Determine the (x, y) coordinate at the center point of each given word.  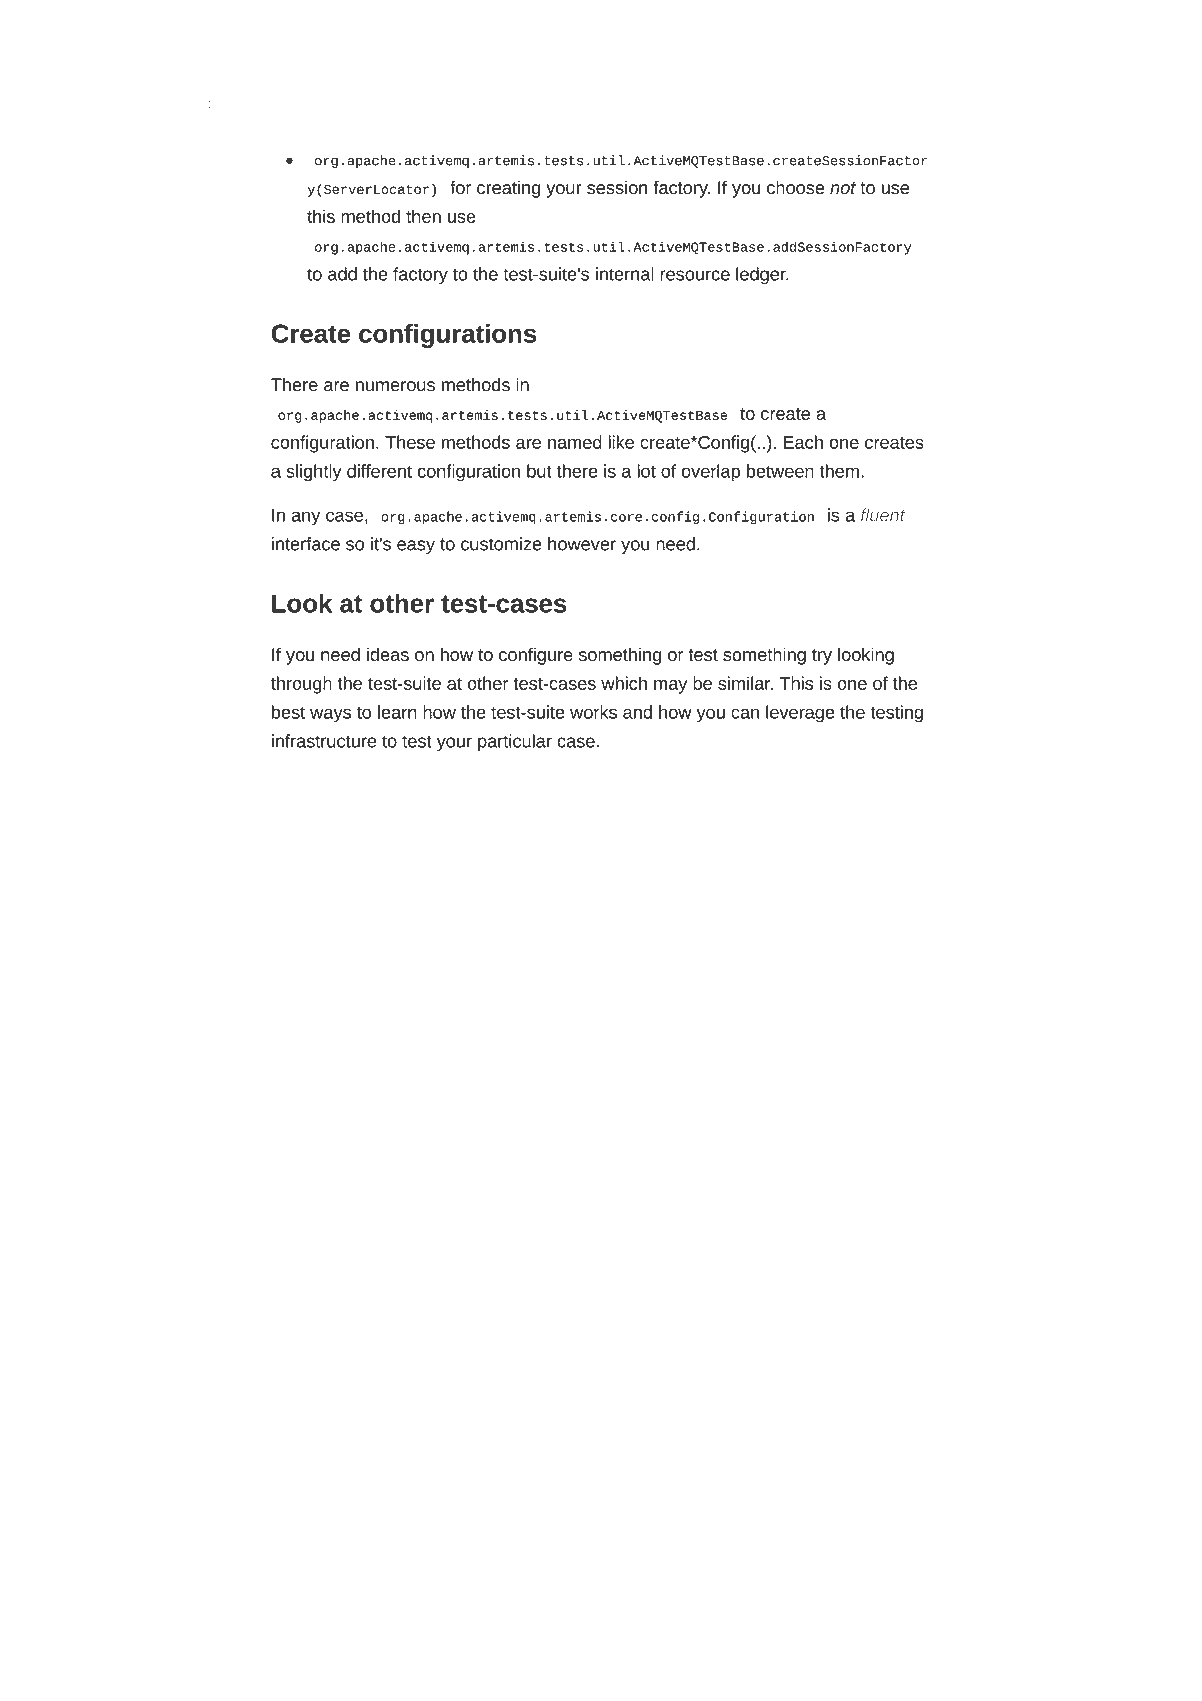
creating (508, 189)
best (288, 712)
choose (796, 187)
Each (803, 442)
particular (515, 742)
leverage (800, 714)
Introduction (193, 102)
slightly (314, 473)
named (575, 442)
